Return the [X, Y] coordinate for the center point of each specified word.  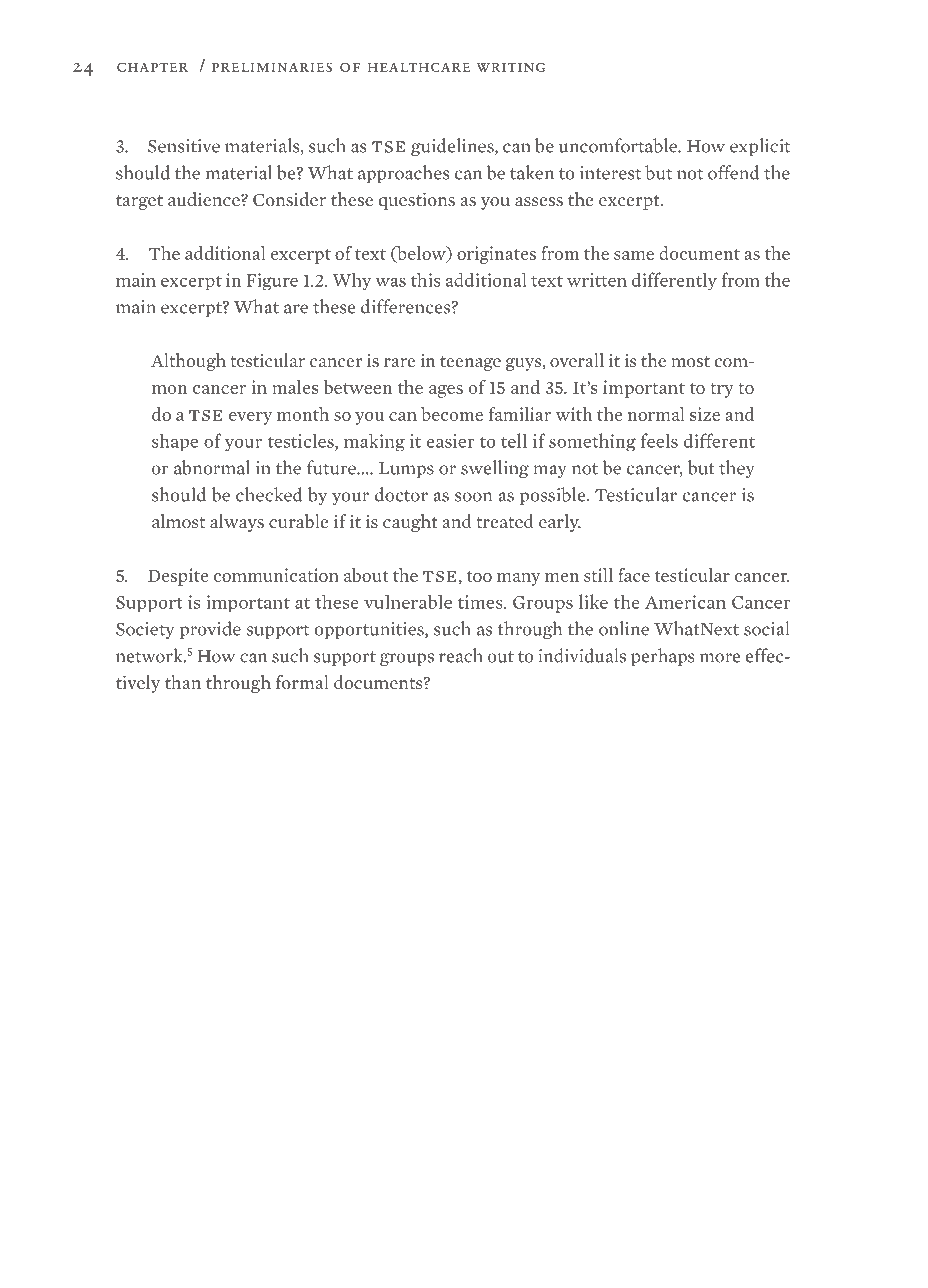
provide [210, 630]
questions [417, 201]
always [237, 523]
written [597, 280]
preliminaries [272, 67]
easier [450, 441]
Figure [272, 281]
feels [659, 440]
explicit [760, 147]
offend [733, 172]
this [425, 279]
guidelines [453, 147]
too [479, 576]
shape [175, 442]
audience [205, 199]
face [634, 575]
